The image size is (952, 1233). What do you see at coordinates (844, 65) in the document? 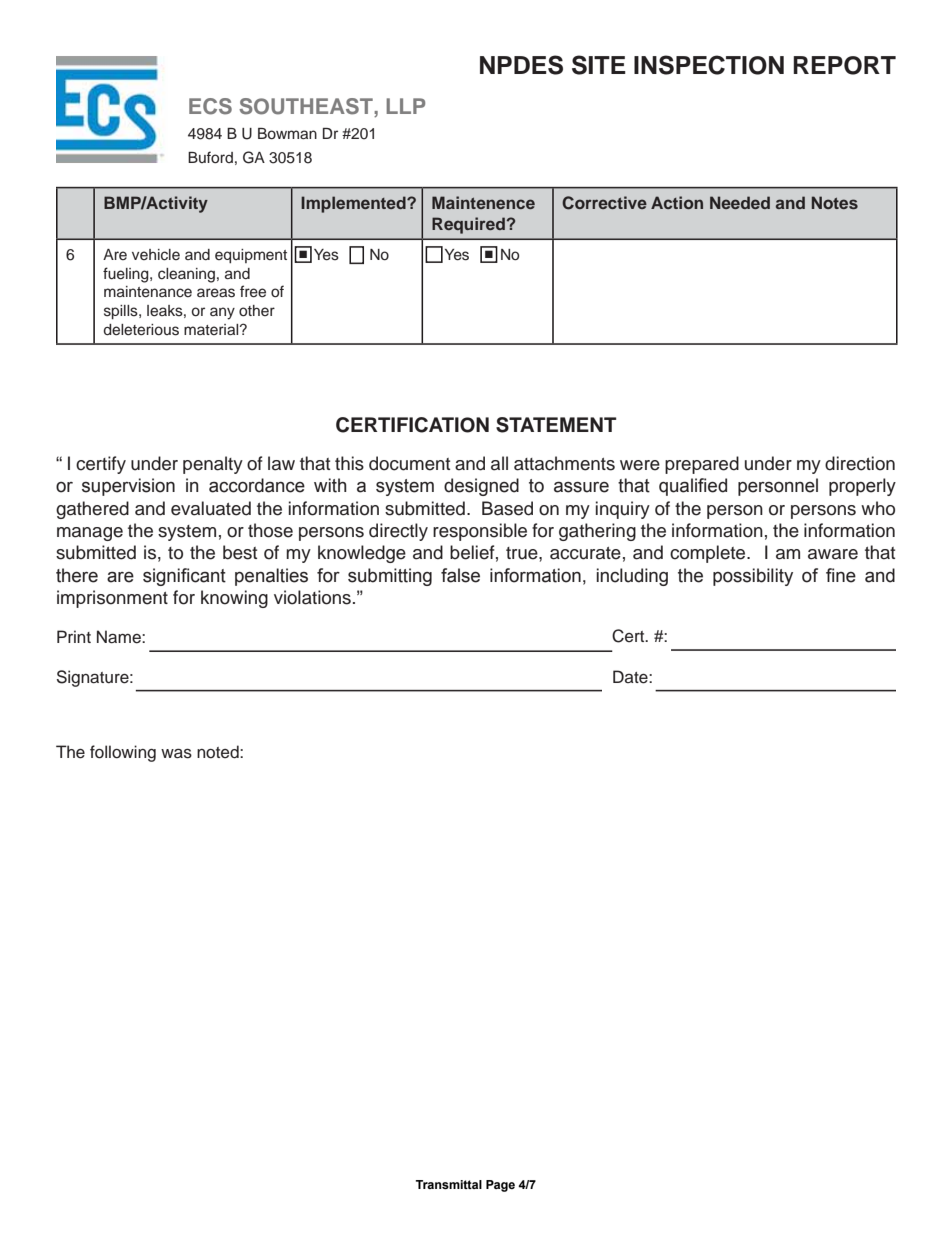
I see `REPORT` at bounding box center [844, 65].
